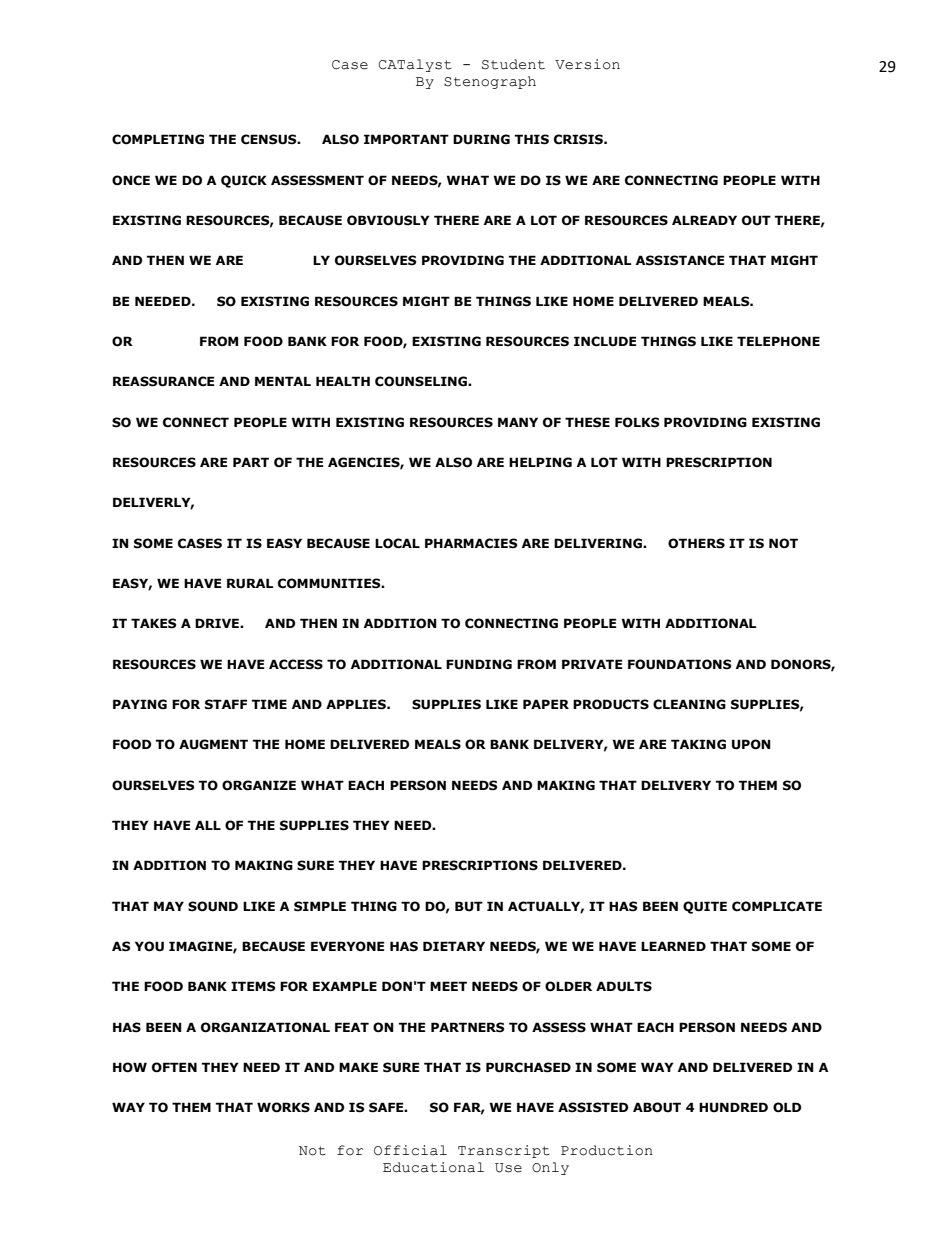 The height and width of the image is (1233, 952). I want to click on RURAL, so click(250, 583).
